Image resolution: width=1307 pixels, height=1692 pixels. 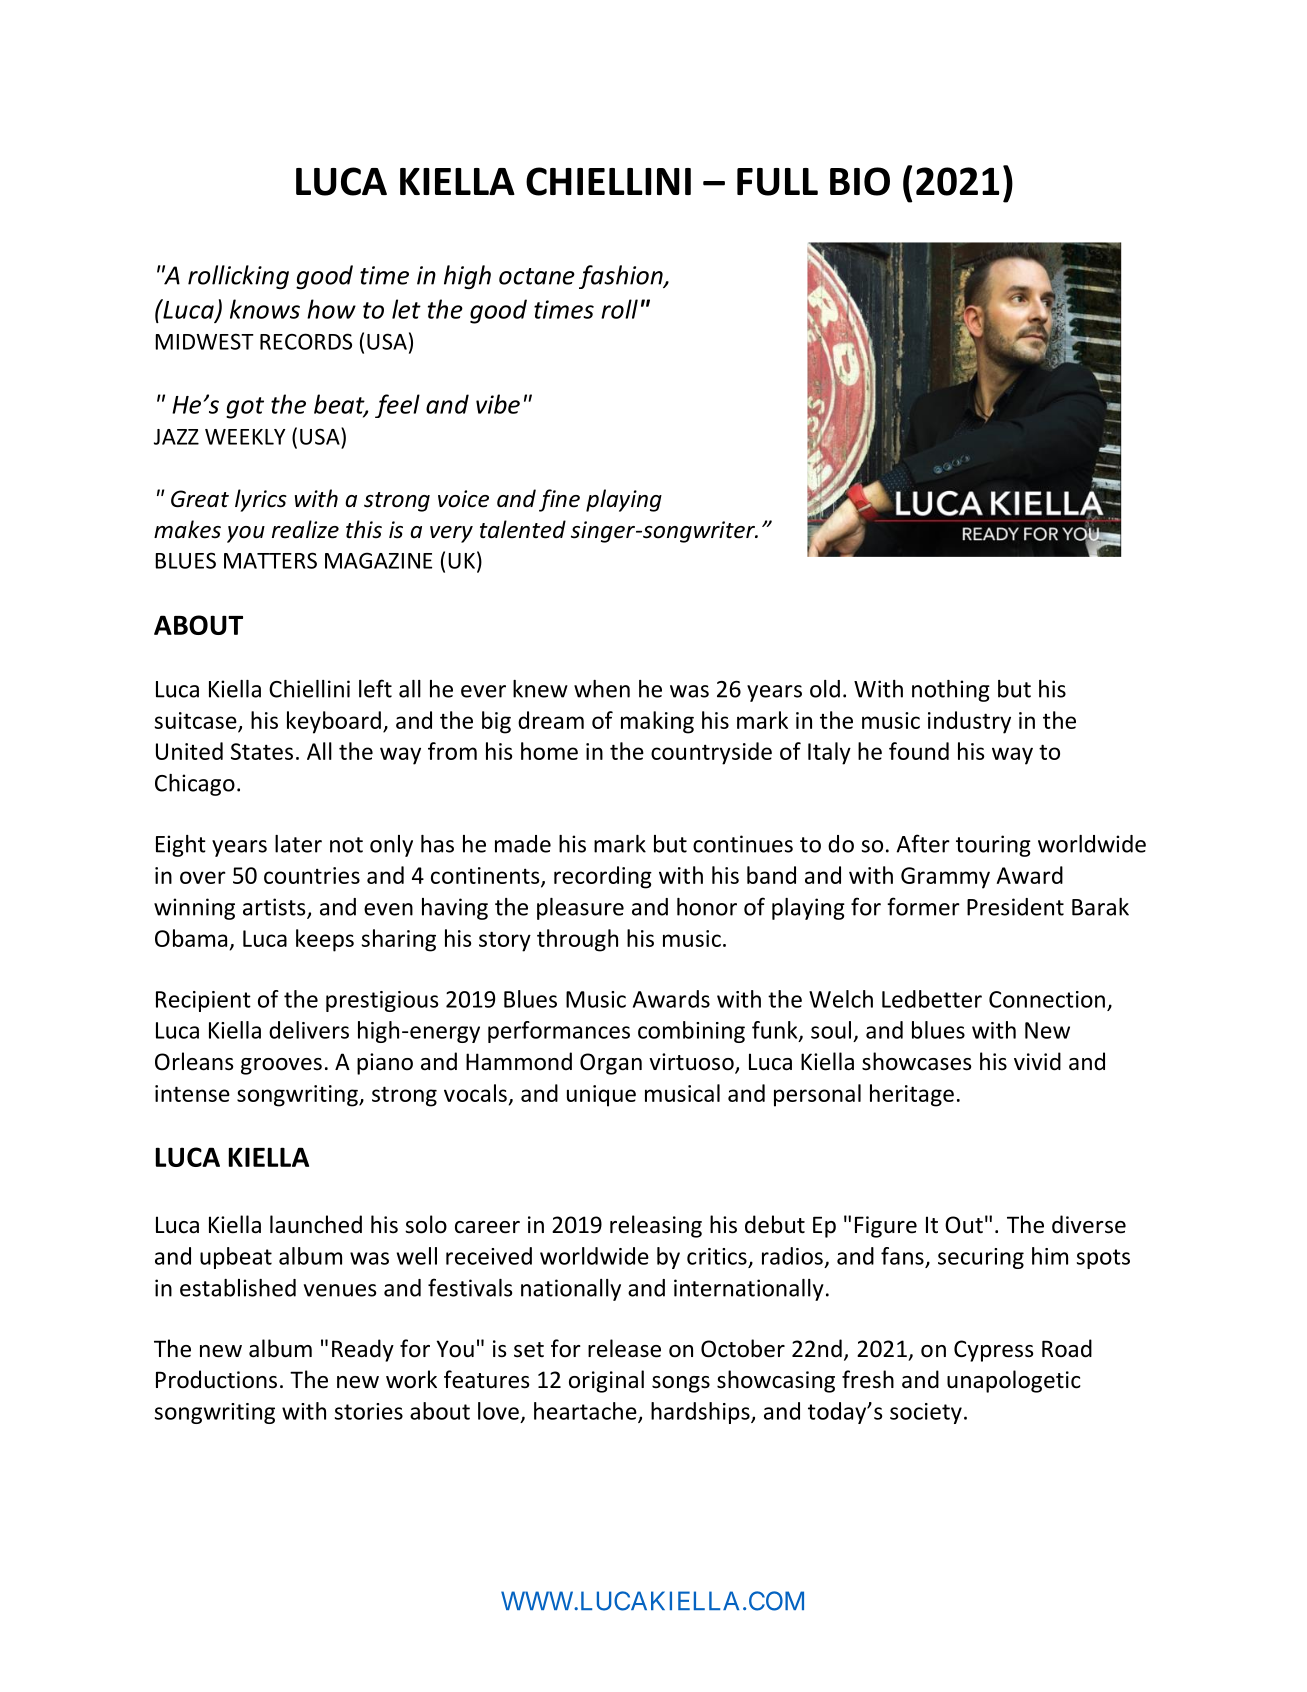 I want to click on knows, so click(x=265, y=309).
